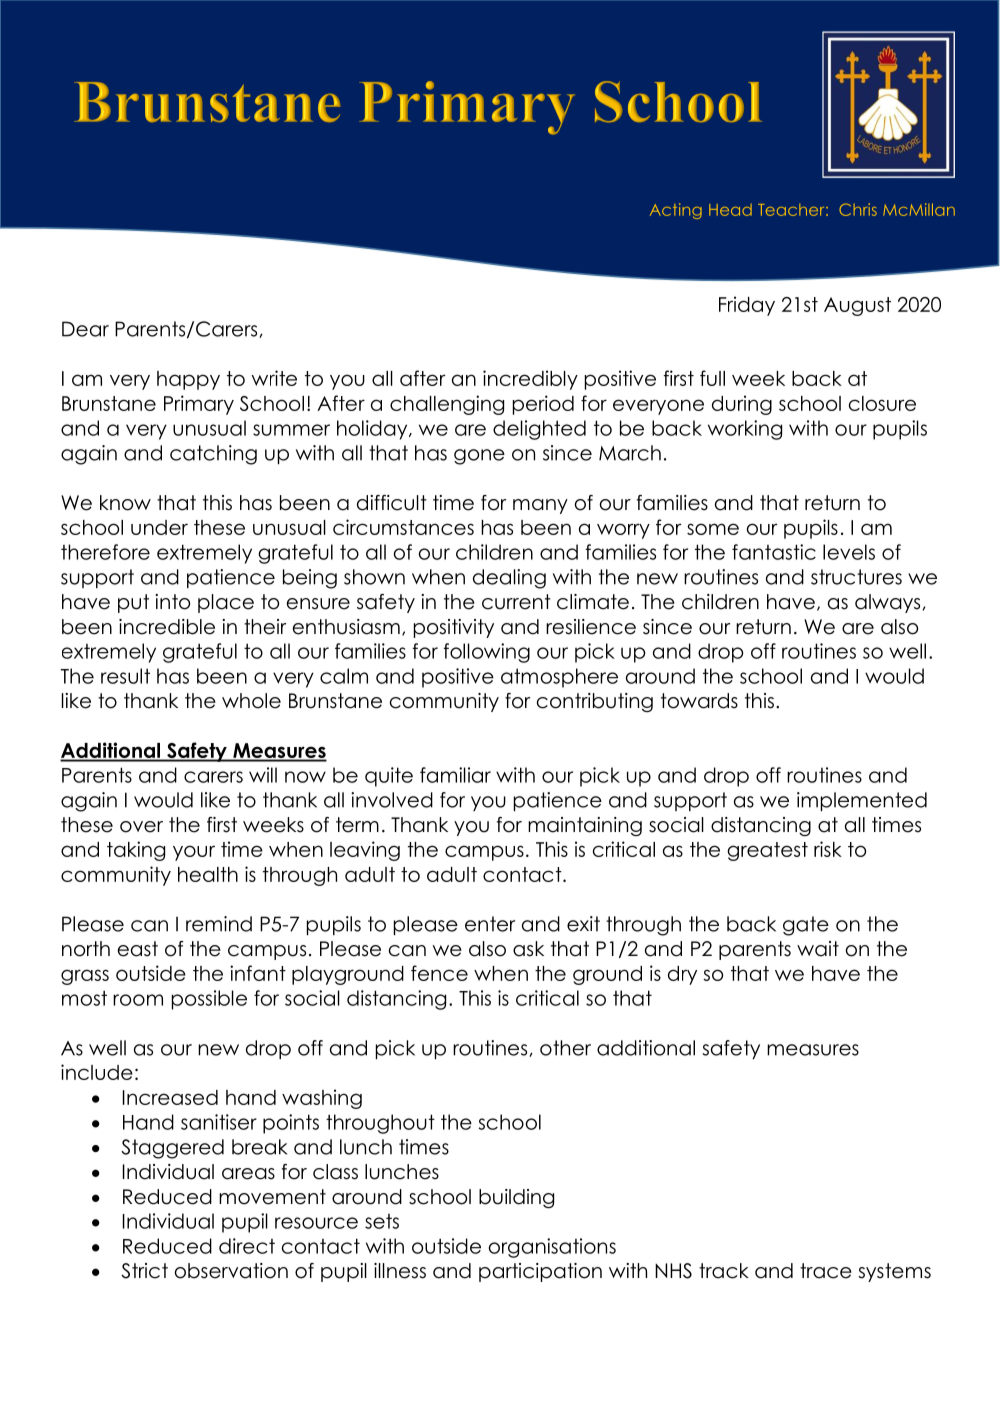  What do you see at coordinates (209, 1000) in the page?
I see `possible` at bounding box center [209, 1000].
